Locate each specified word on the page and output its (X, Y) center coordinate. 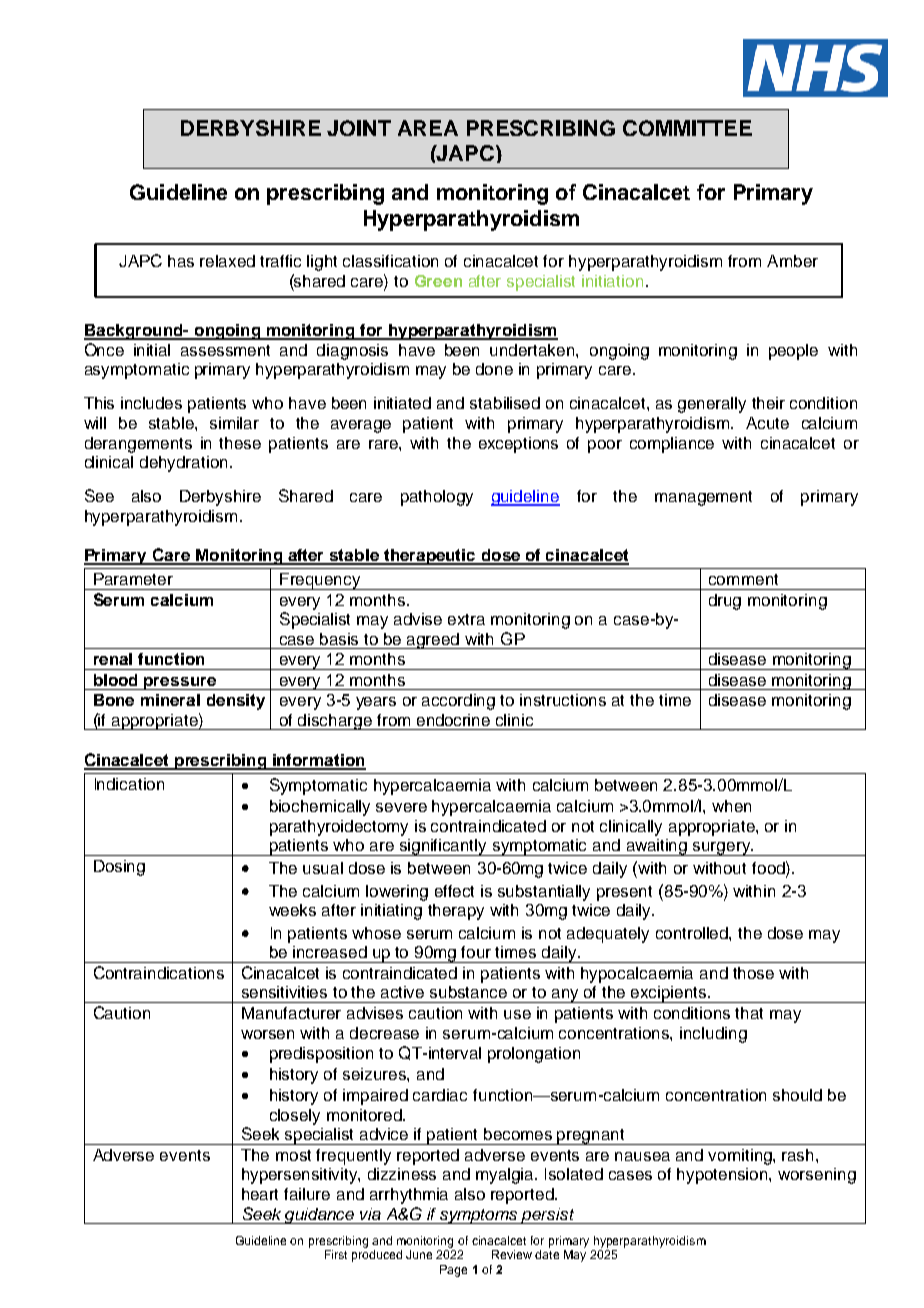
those (753, 973)
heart (260, 1194)
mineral (170, 700)
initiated (402, 403)
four (476, 952)
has (181, 261)
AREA (428, 128)
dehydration (183, 464)
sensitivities (284, 992)
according (458, 702)
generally (712, 405)
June (419, 1254)
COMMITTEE (687, 128)
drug (725, 602)
